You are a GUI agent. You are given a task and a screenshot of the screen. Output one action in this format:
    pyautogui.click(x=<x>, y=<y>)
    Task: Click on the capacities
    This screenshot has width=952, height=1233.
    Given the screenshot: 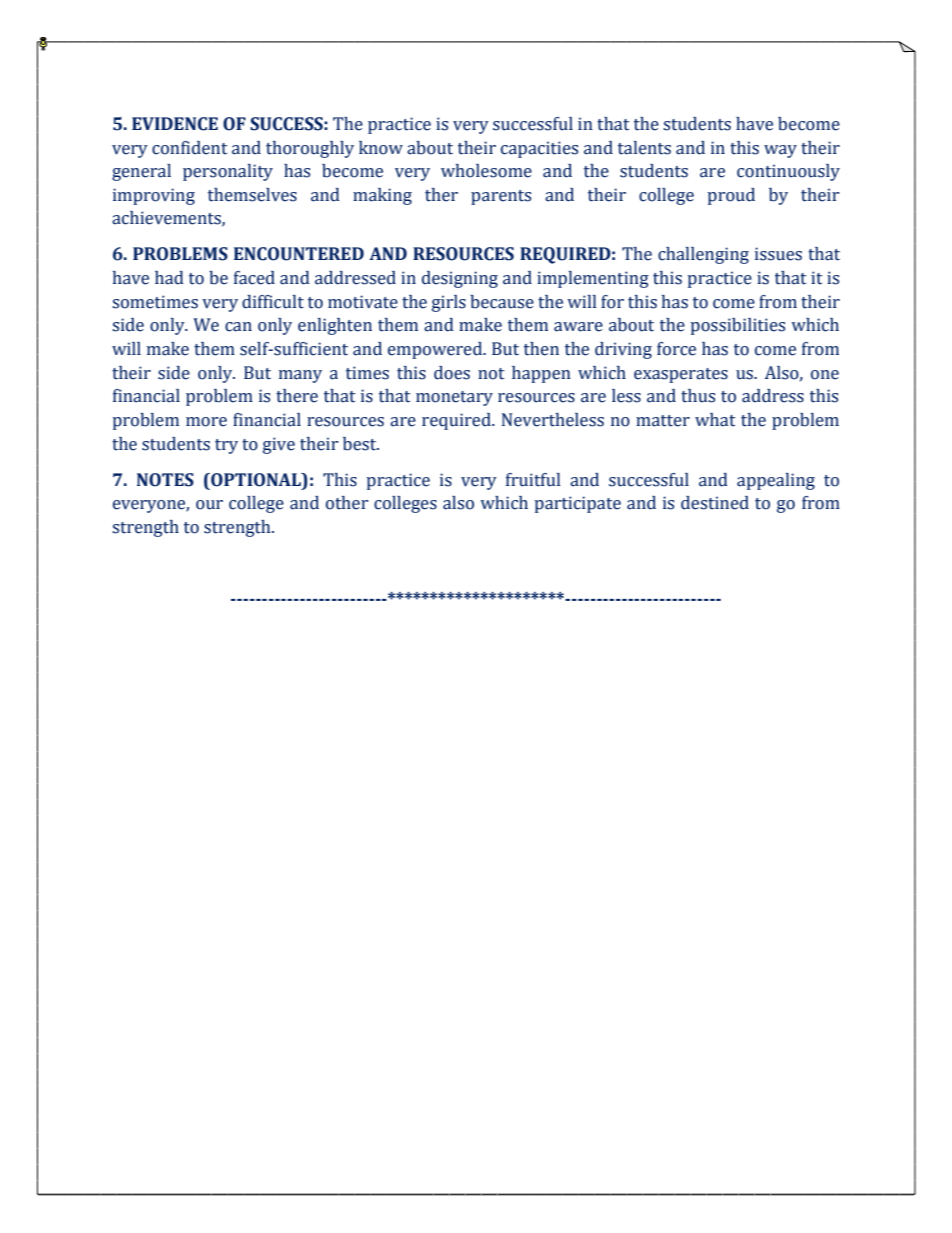 What is the action you would take?
    pyautogui.click(x=539, y=149)
